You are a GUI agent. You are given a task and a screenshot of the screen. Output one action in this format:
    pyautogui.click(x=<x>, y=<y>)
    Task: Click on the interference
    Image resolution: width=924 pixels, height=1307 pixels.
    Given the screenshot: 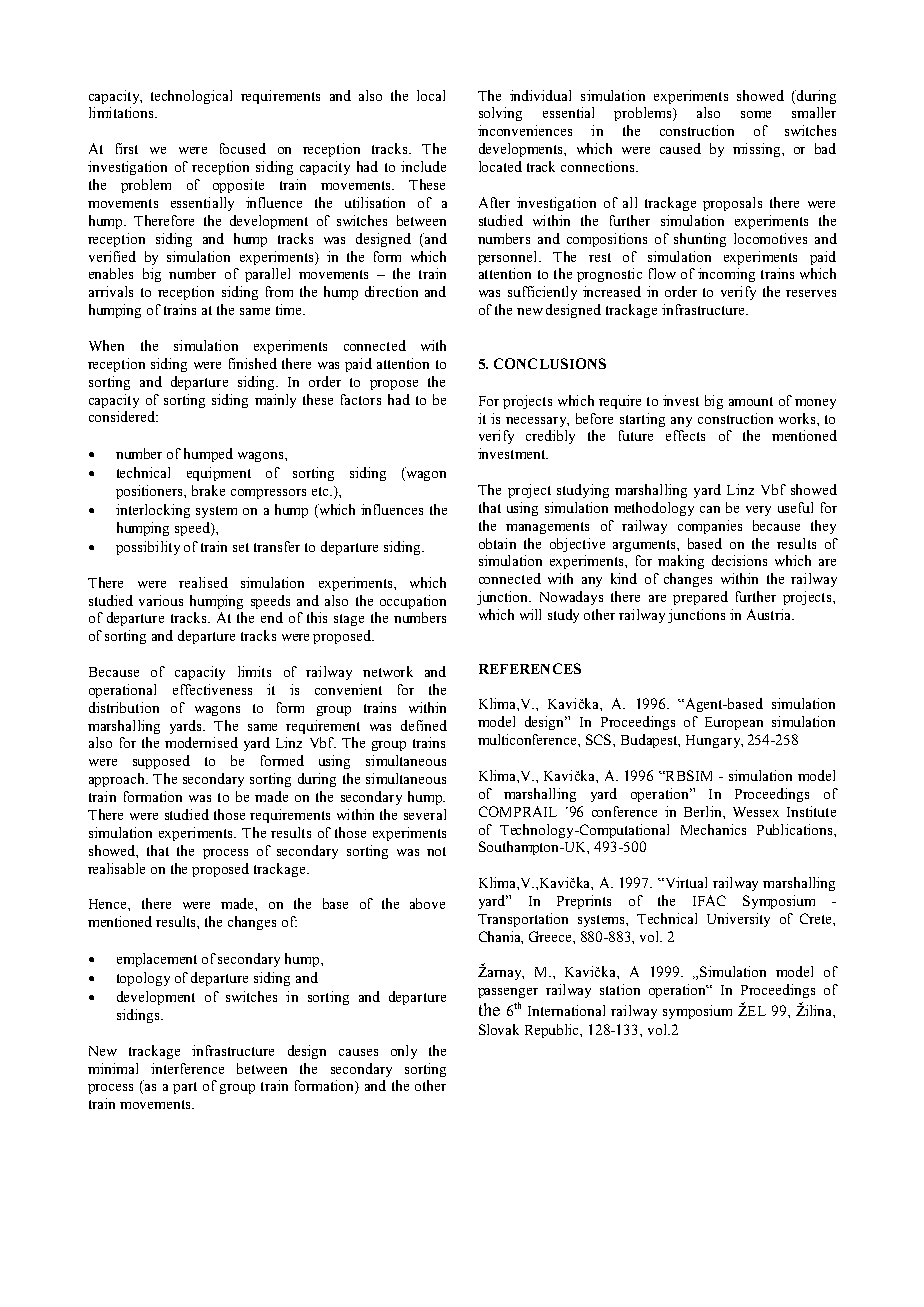 What is the action you would take?
    pyautogui.click(x=187, y=1068)
